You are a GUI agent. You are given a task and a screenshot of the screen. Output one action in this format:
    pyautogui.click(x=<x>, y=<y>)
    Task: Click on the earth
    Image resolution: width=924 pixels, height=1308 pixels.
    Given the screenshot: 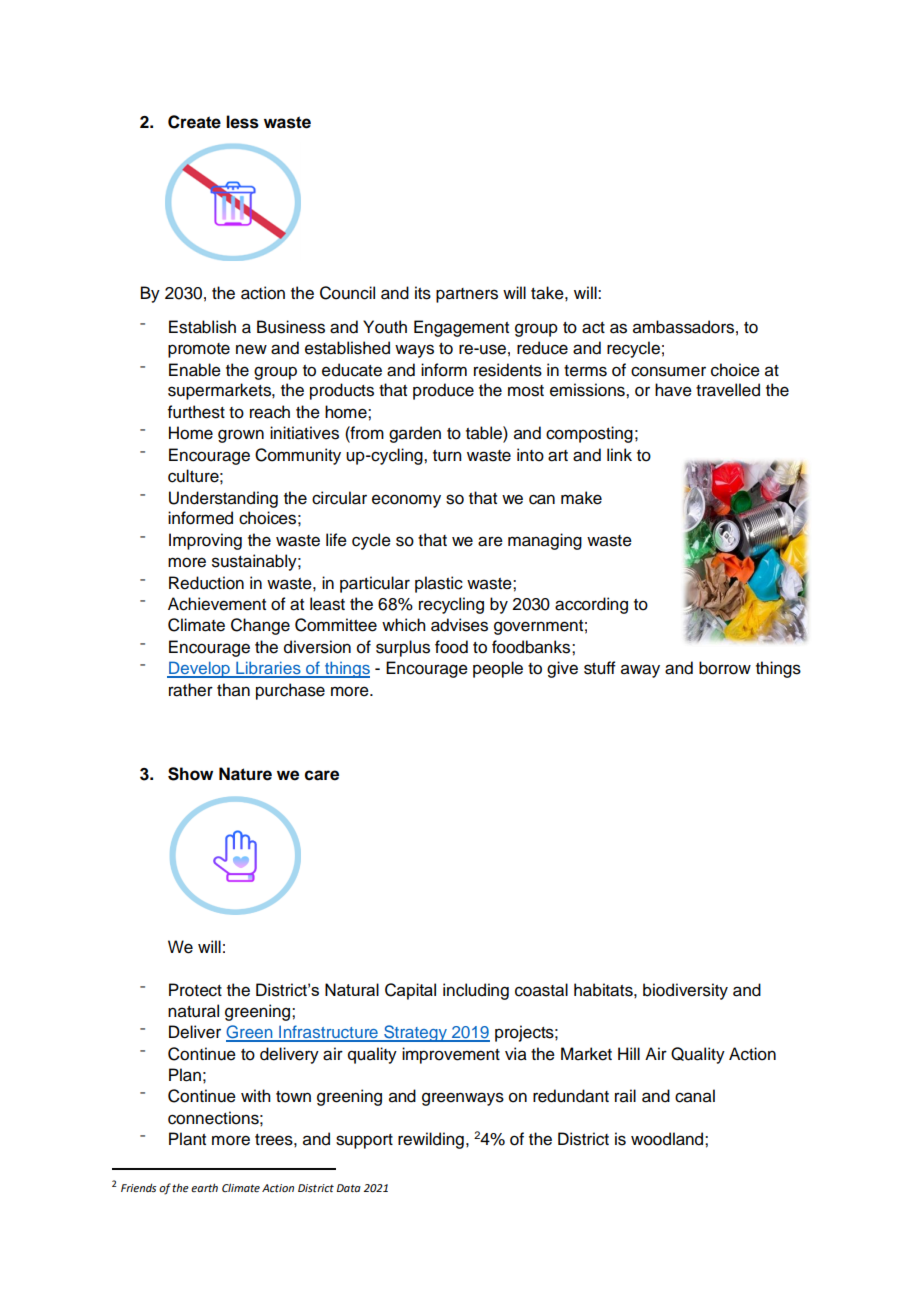 What is the action you would take?
    pyautogui.click(x=204, y=1187)
